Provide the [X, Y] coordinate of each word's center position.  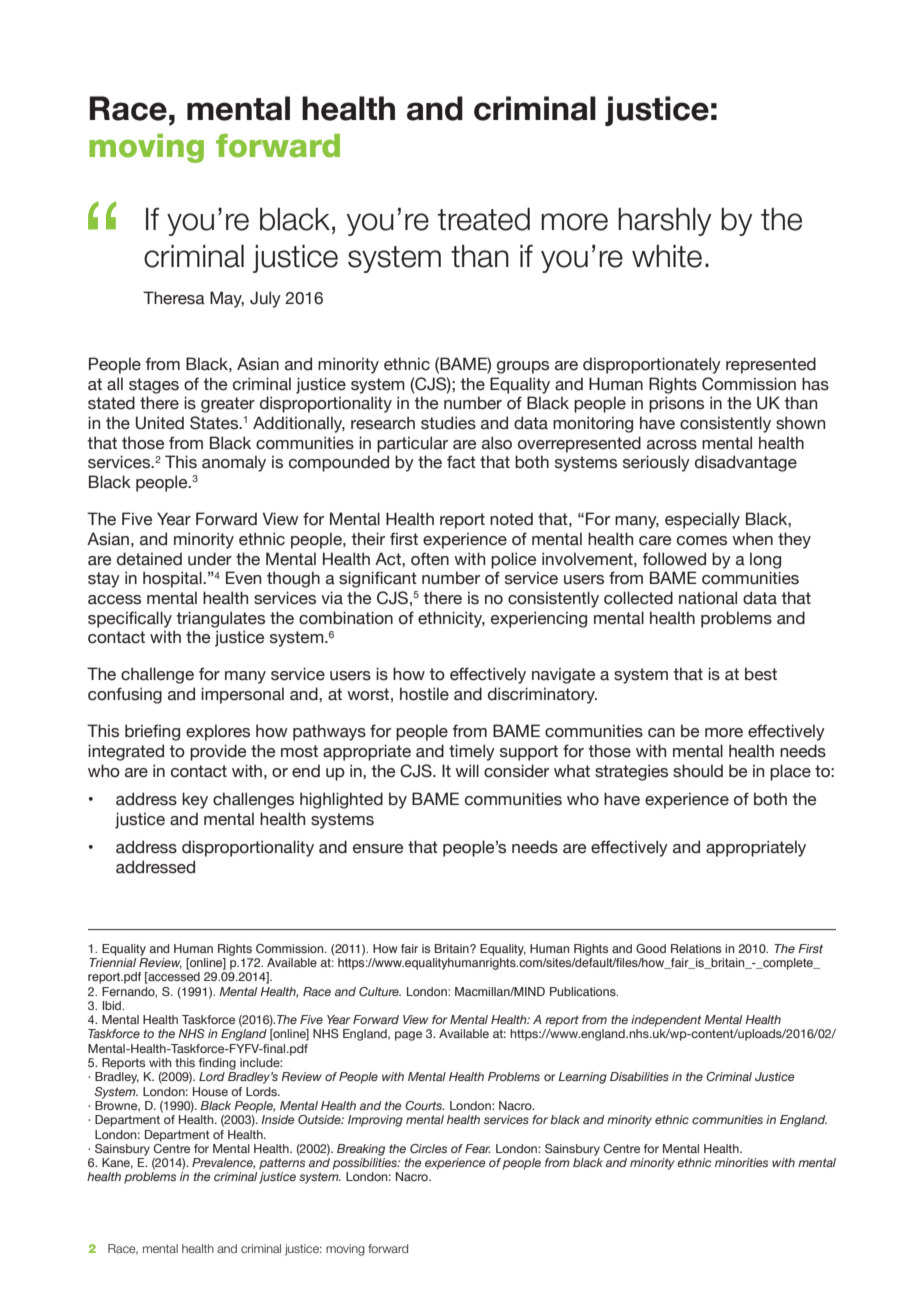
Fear [477, 1148]
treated [483, 219]
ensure [378, 849]
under [210, 559]
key [195, 800]
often [430, 559]
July [265, 299]
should [698, 771]
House [210, 1091]
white [667, 256]
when [752, 539]
